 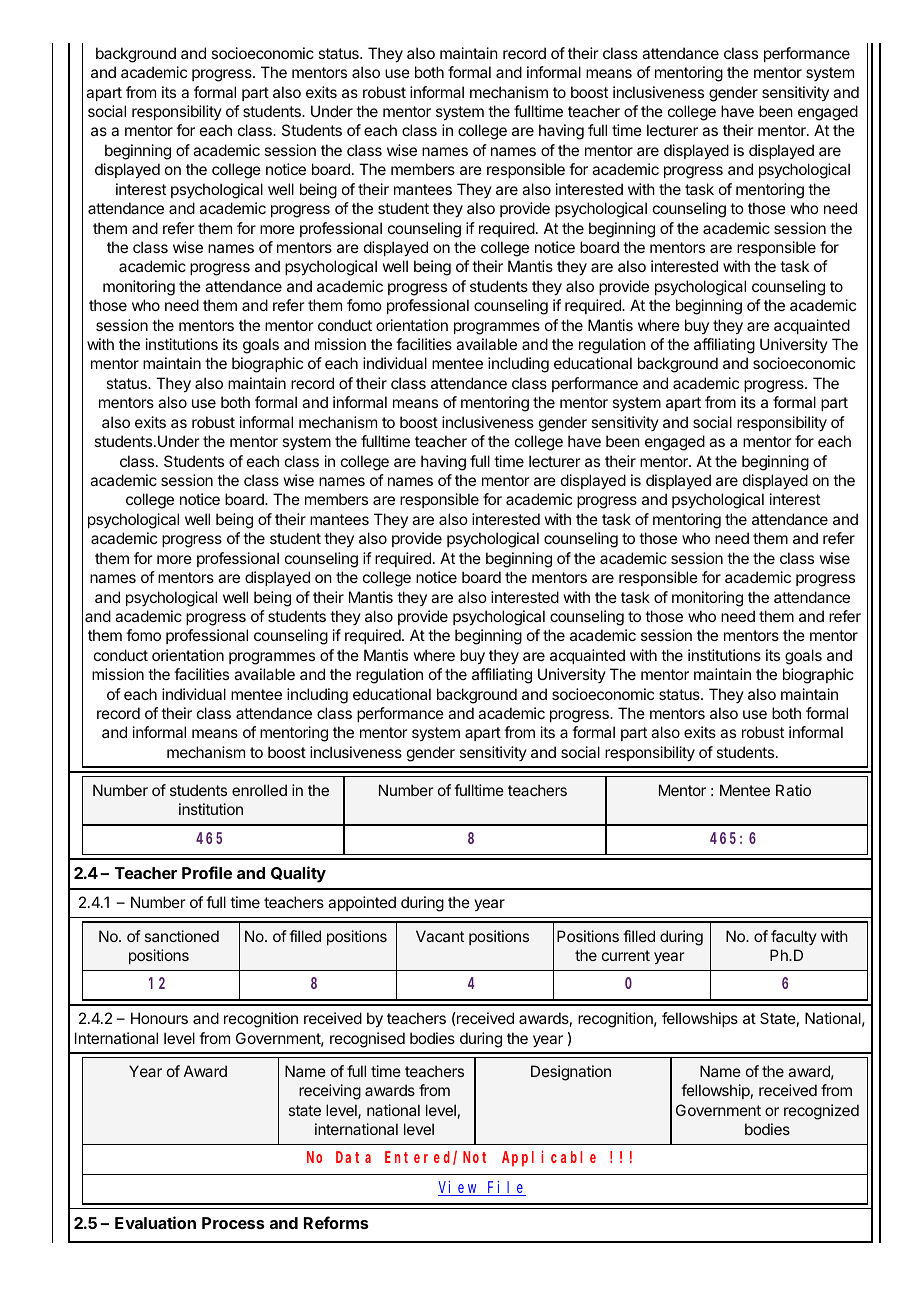 I want to click on current, so click(x=626, y=955).
